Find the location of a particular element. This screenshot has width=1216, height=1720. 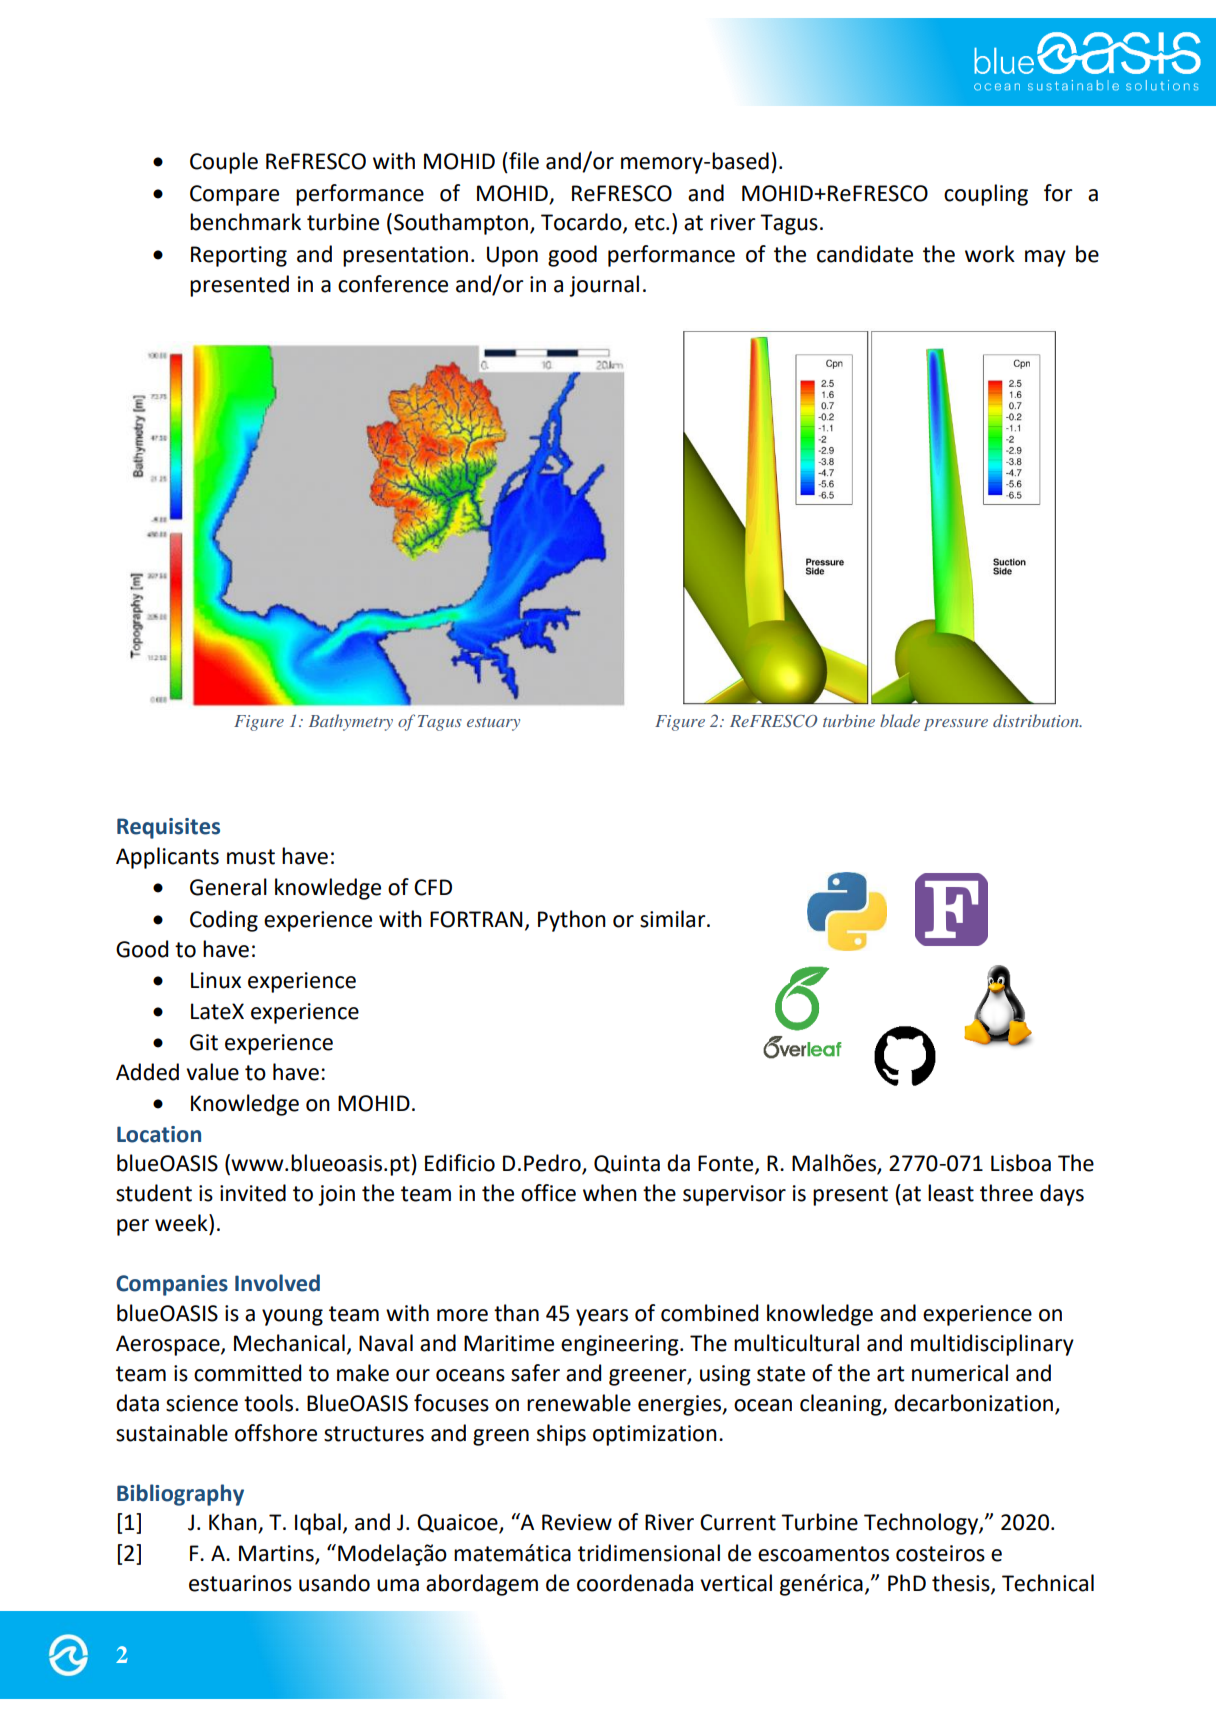

blade is located at coordinates (900, 720).
